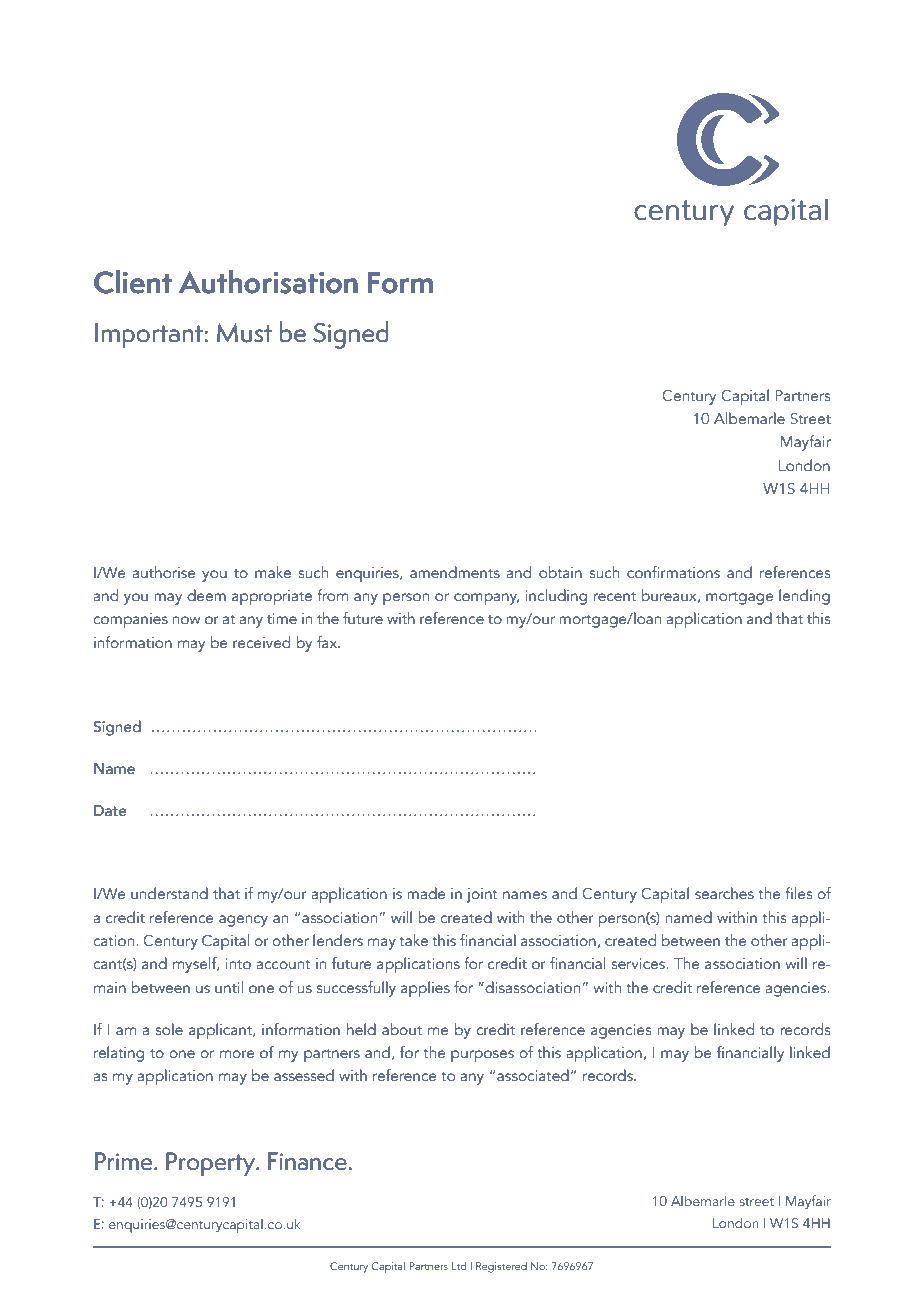  Describe the element at coordinates (426, 893) in the image. I see `made` at that location.
